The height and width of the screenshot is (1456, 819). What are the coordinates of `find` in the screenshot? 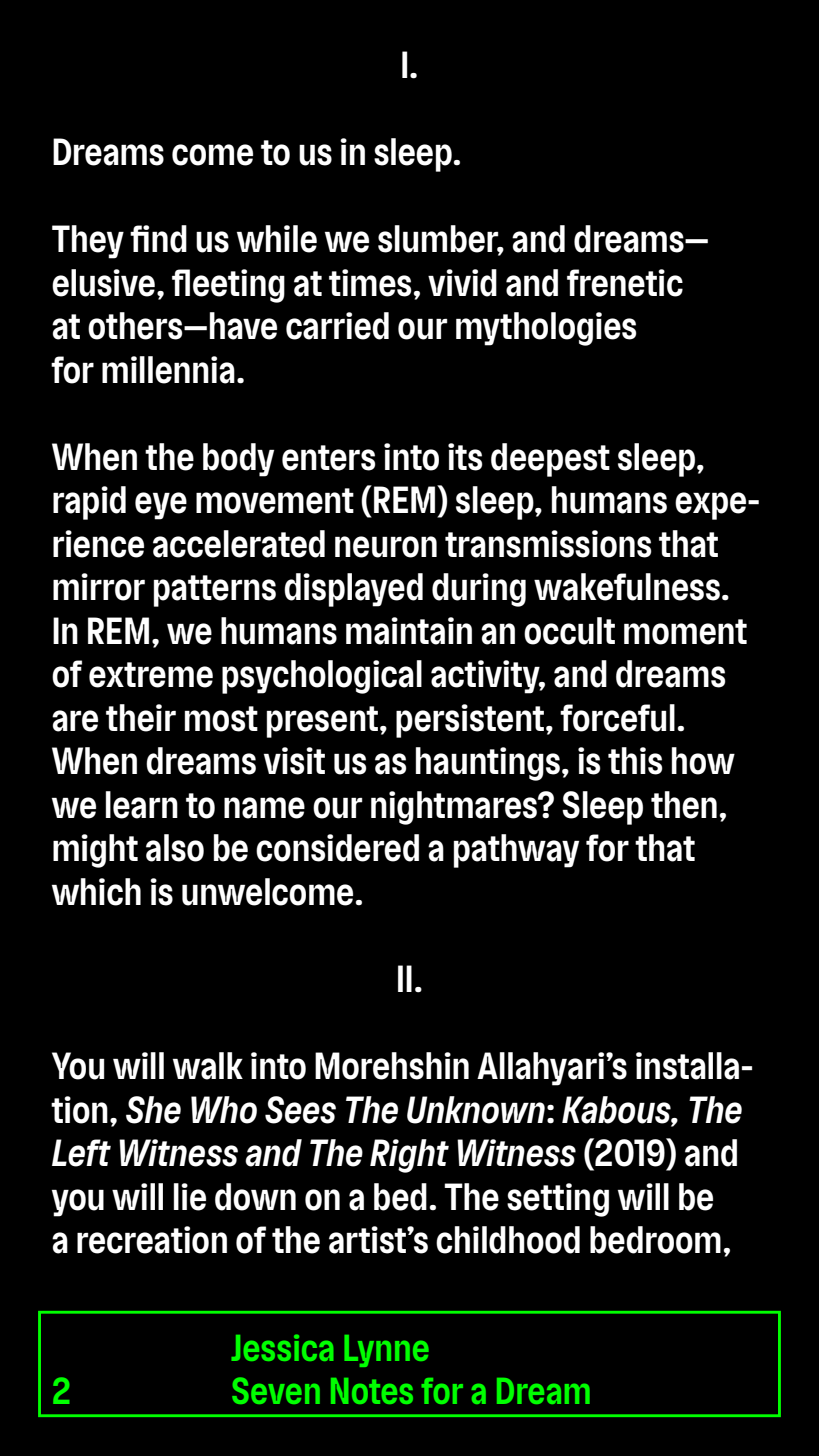 It's located at (158, 239).
